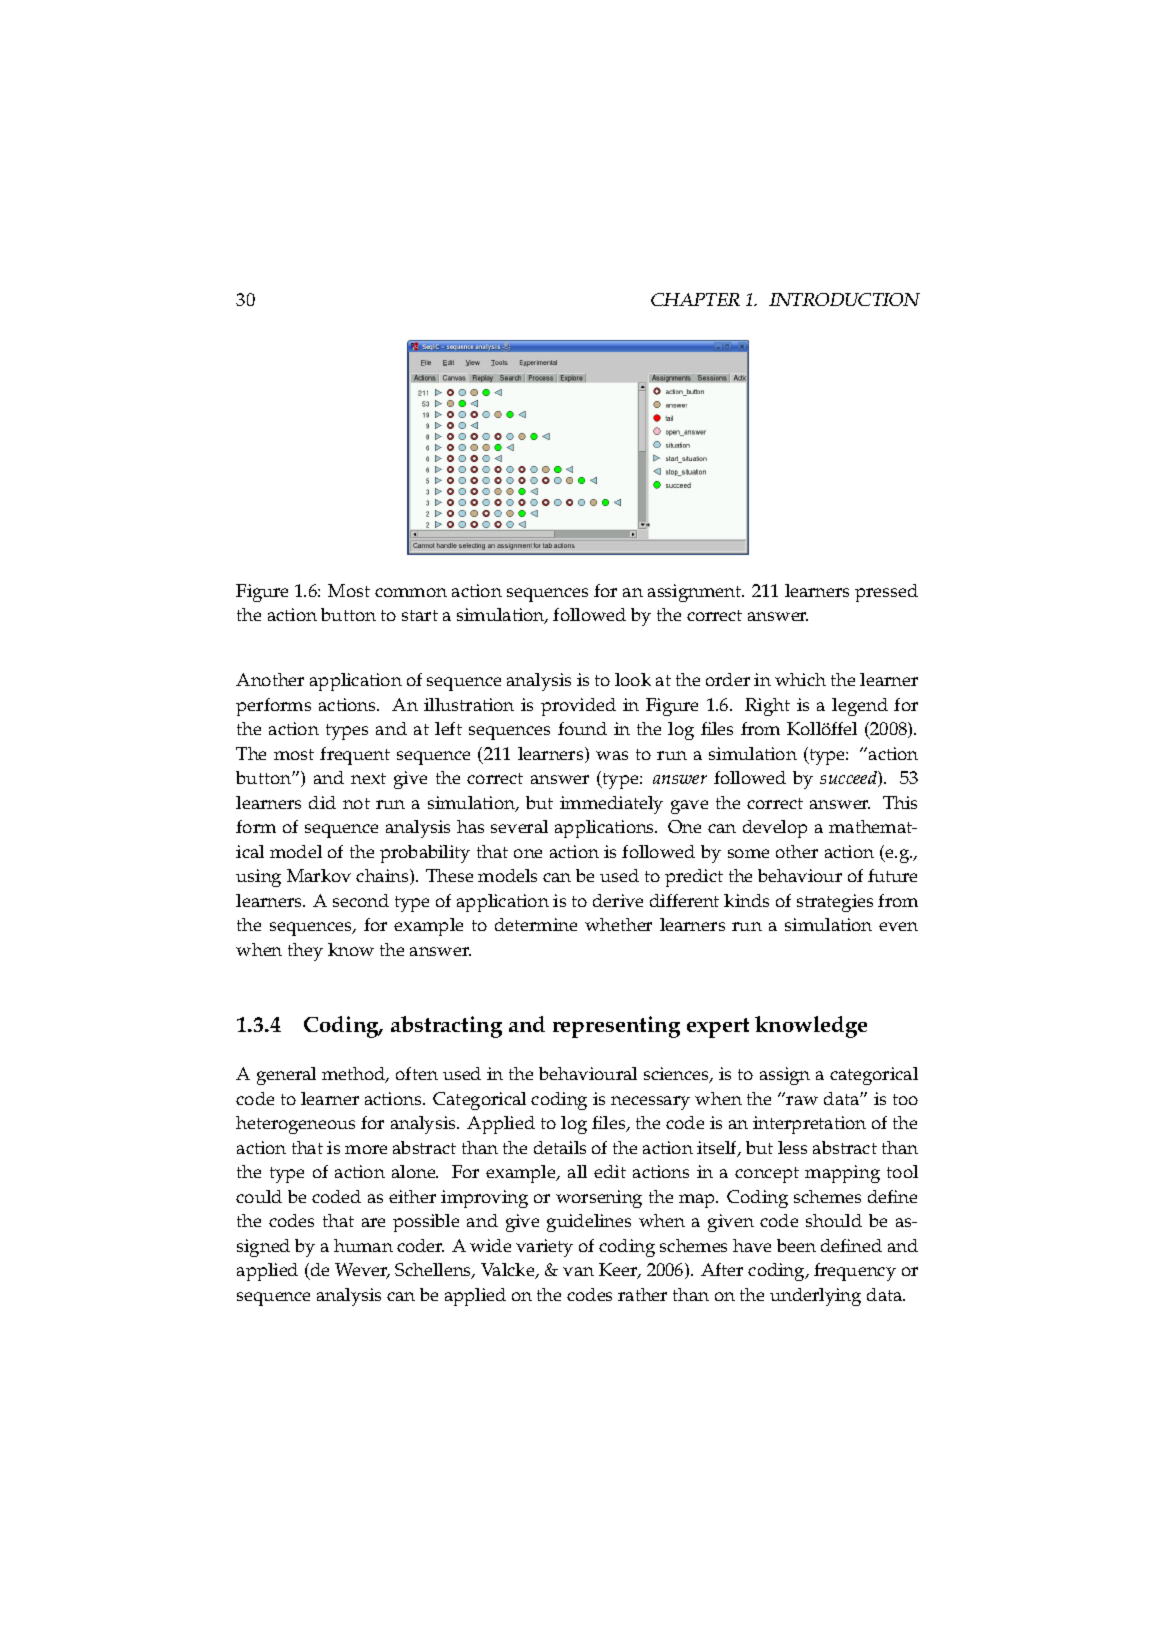 This page has height=1633, width=1155. What do you see at coordinates (844, 299) in the page?
I see `INTRODUCTION` at bounding box center [844, 299].
